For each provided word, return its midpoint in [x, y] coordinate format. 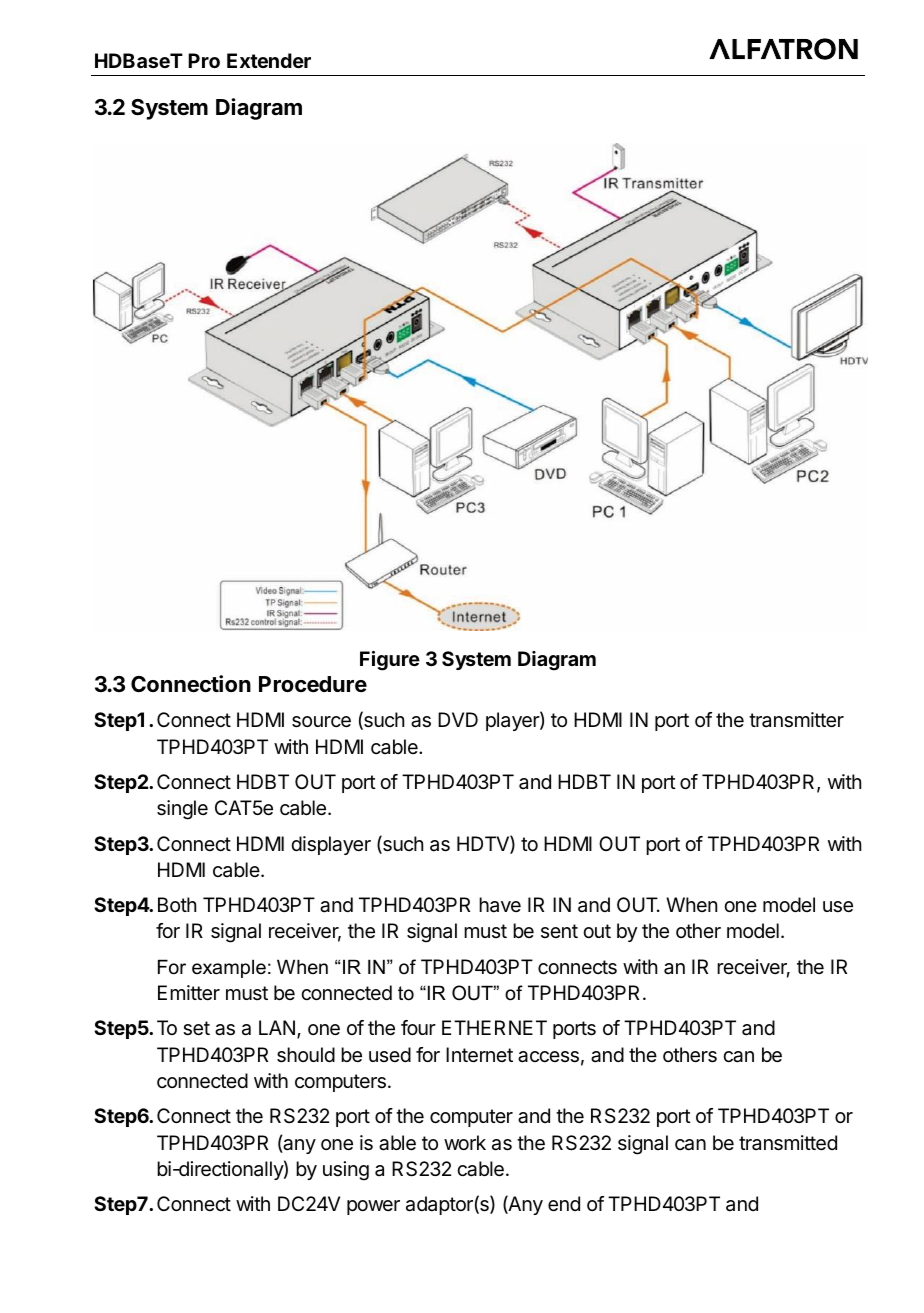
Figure [390, 661]
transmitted [788, 1143]
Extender [269, 60]
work [465, 1142]
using [346, 1171]
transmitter [796, 720]
